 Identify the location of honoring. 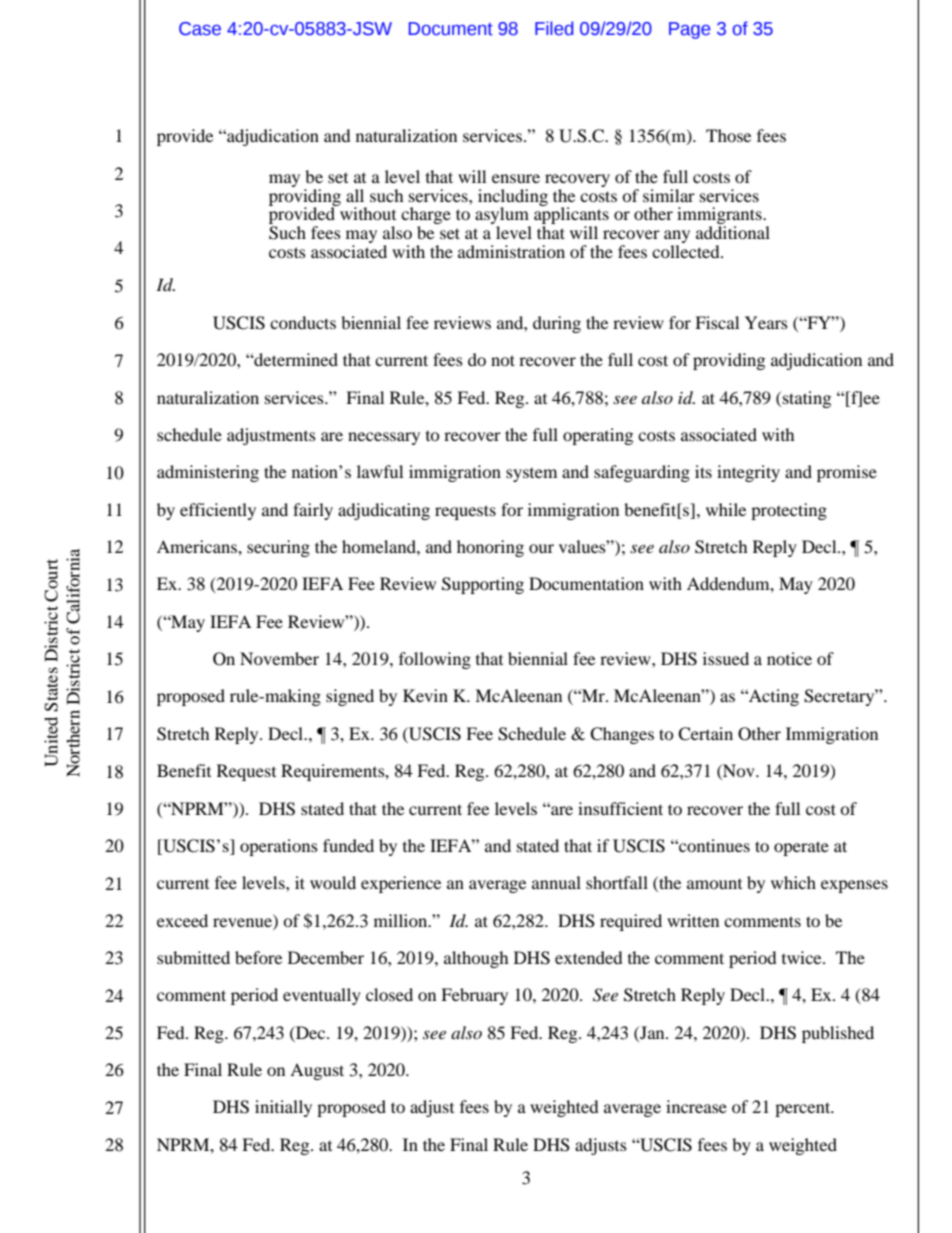
(490, 548).
